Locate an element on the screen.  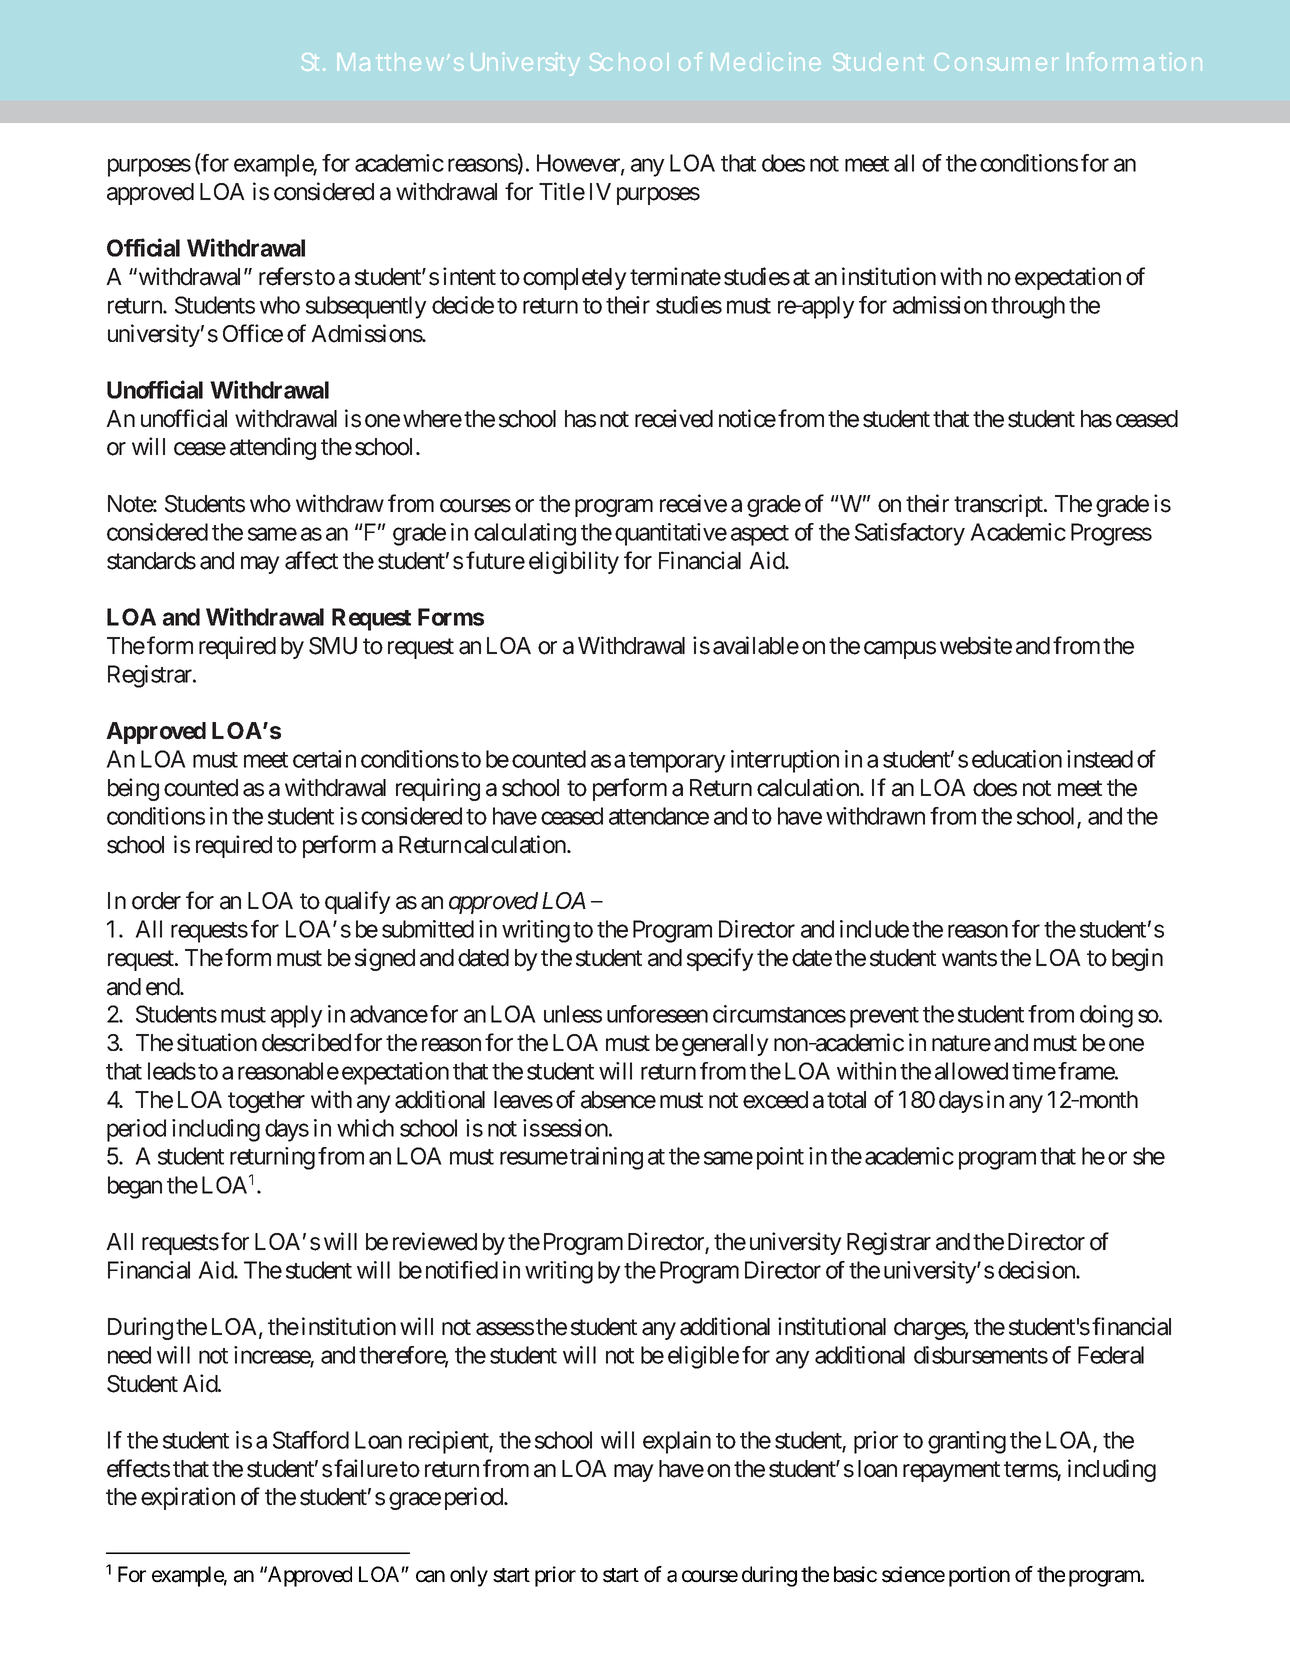
expiration is located at coordinates (188, 1498).
